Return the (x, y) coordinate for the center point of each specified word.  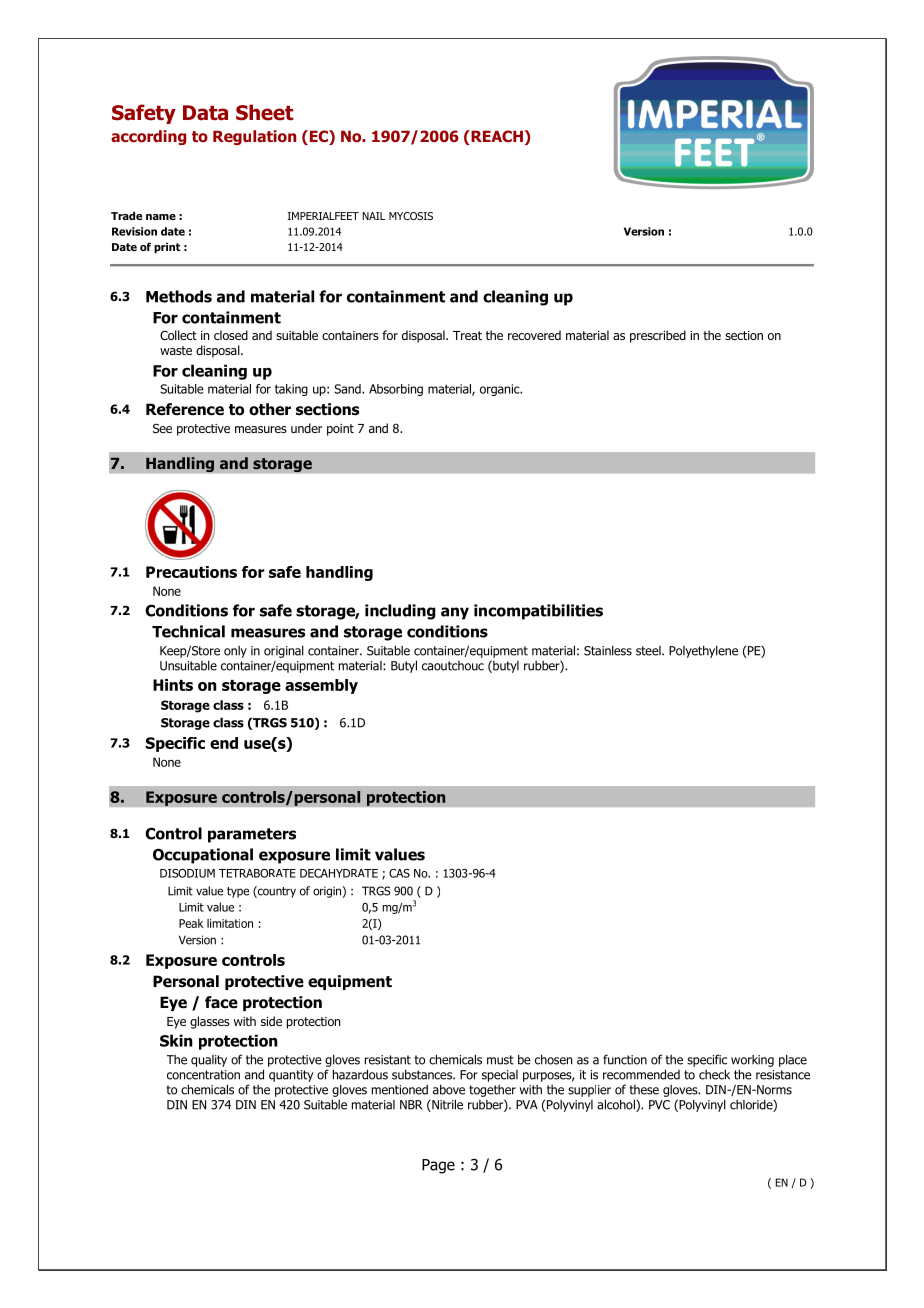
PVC (659, 1105)
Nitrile (446, 1105)
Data (205, 113)
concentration (203, 1075)
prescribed (658, 336)
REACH (496, 137)
